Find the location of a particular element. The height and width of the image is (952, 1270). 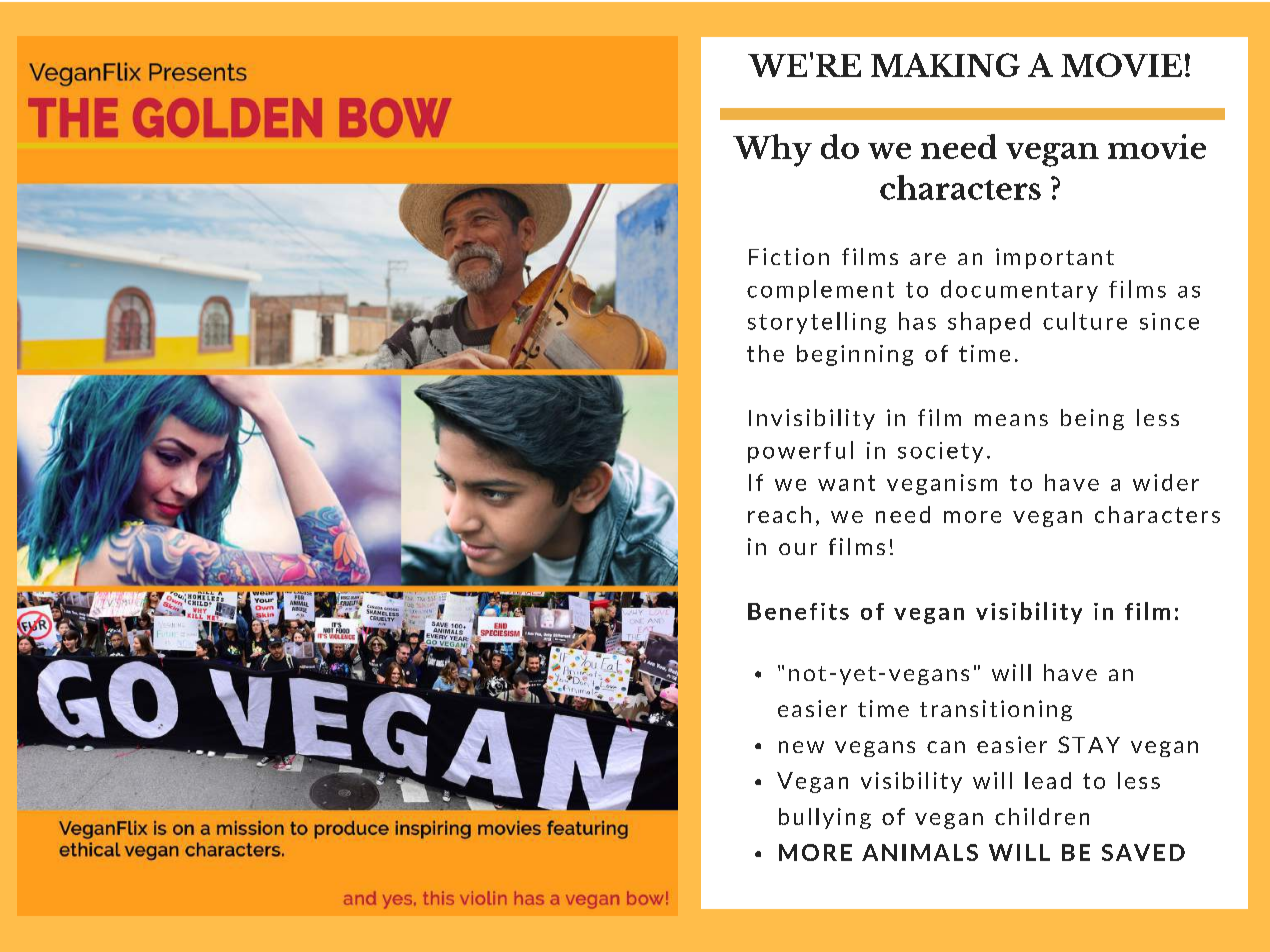

MAKING is located at coordinates (945, 65).
